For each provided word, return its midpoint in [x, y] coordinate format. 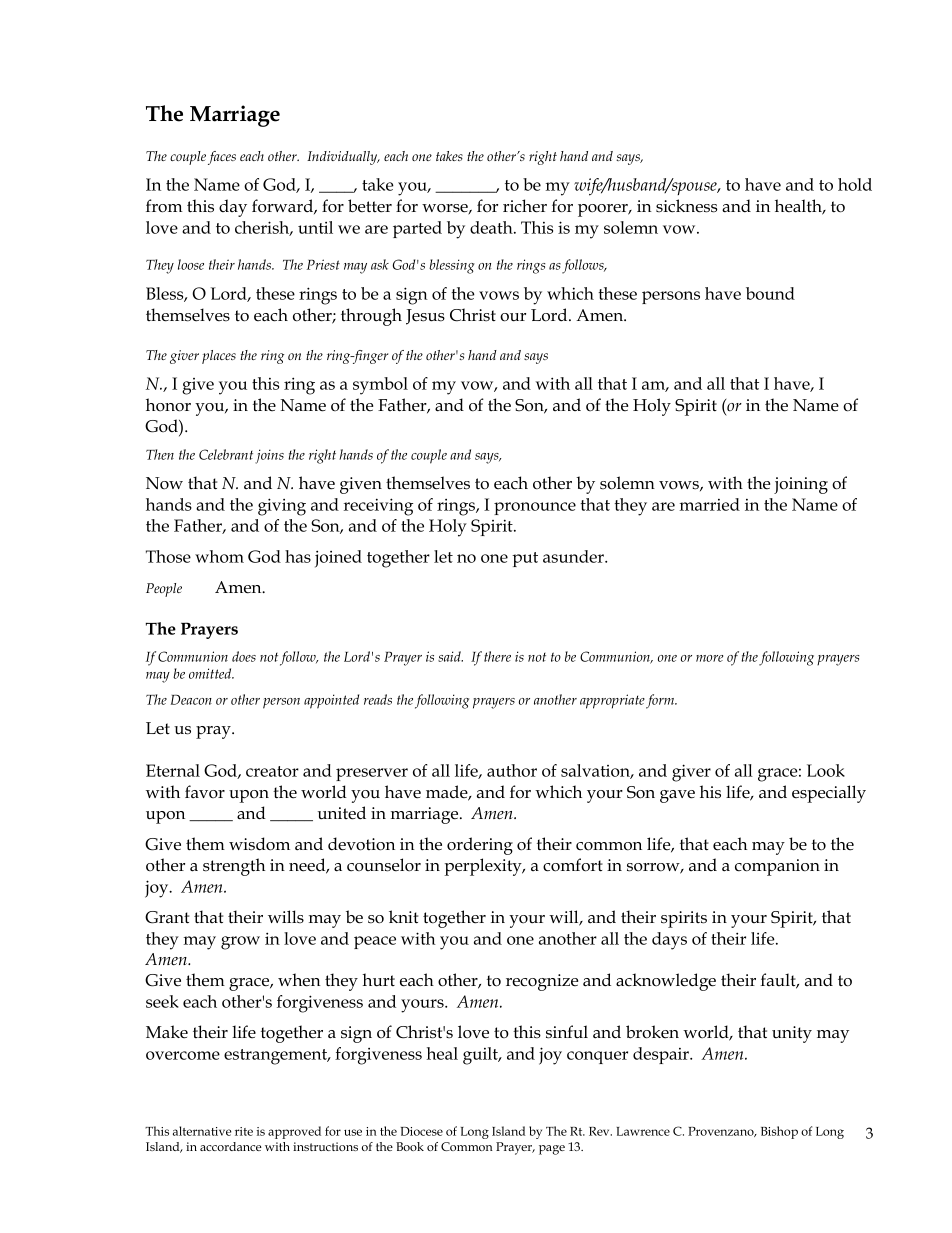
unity [792, 1034]
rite [244, 1131]
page [552, 1150]
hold [855, 184]
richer [525, 206]
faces [222, 158]
